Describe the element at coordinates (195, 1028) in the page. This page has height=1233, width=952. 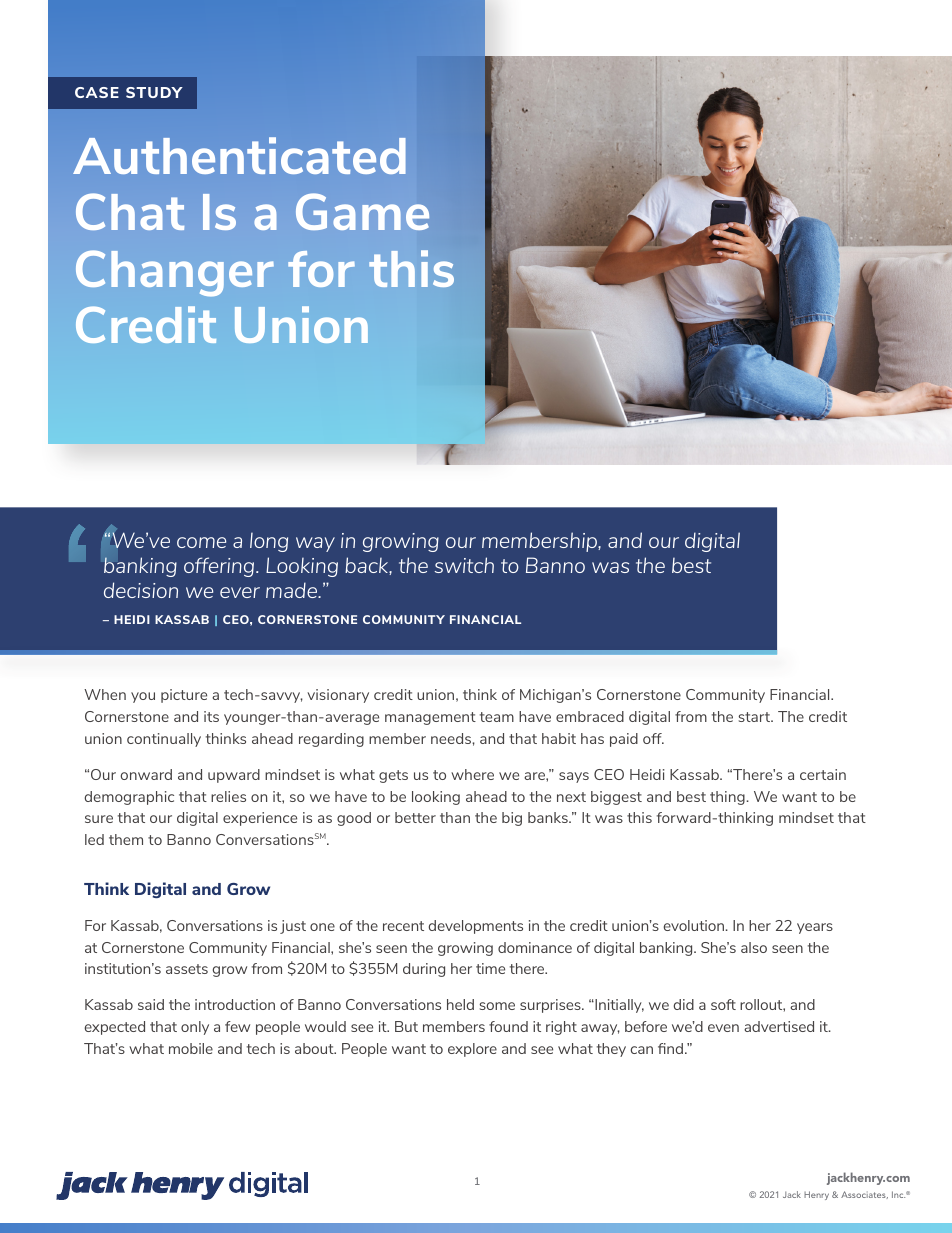
I see `only` at that location.
